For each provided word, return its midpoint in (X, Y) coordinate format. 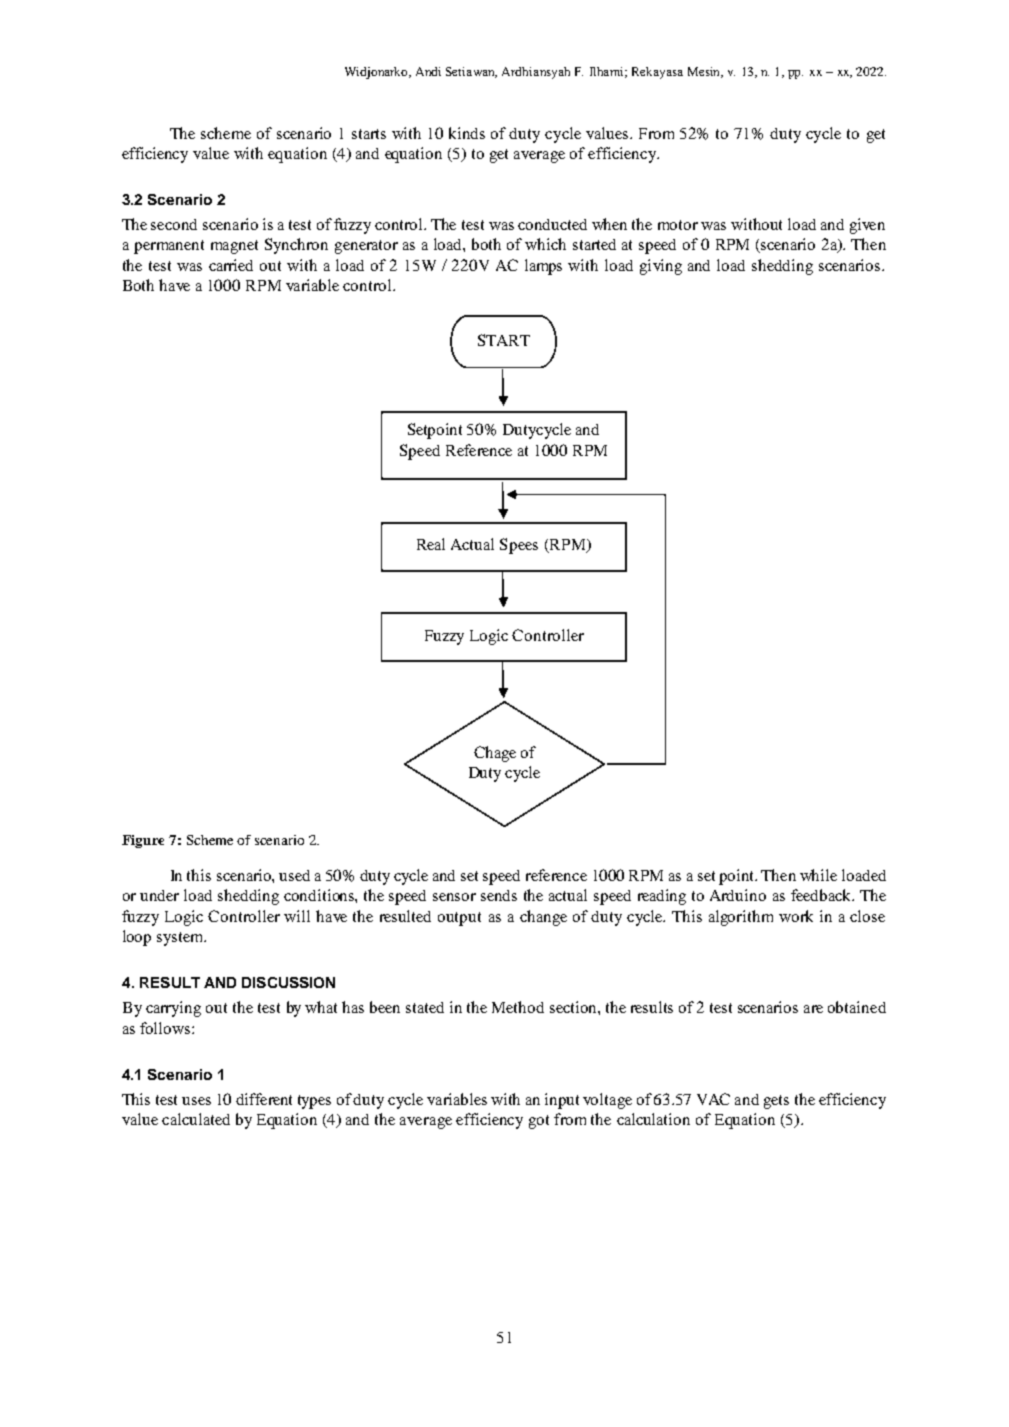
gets (776, 1102)
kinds (467, 133)
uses (196, 1101)
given (867, 226)
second (174, 224)
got (539, 1122)
